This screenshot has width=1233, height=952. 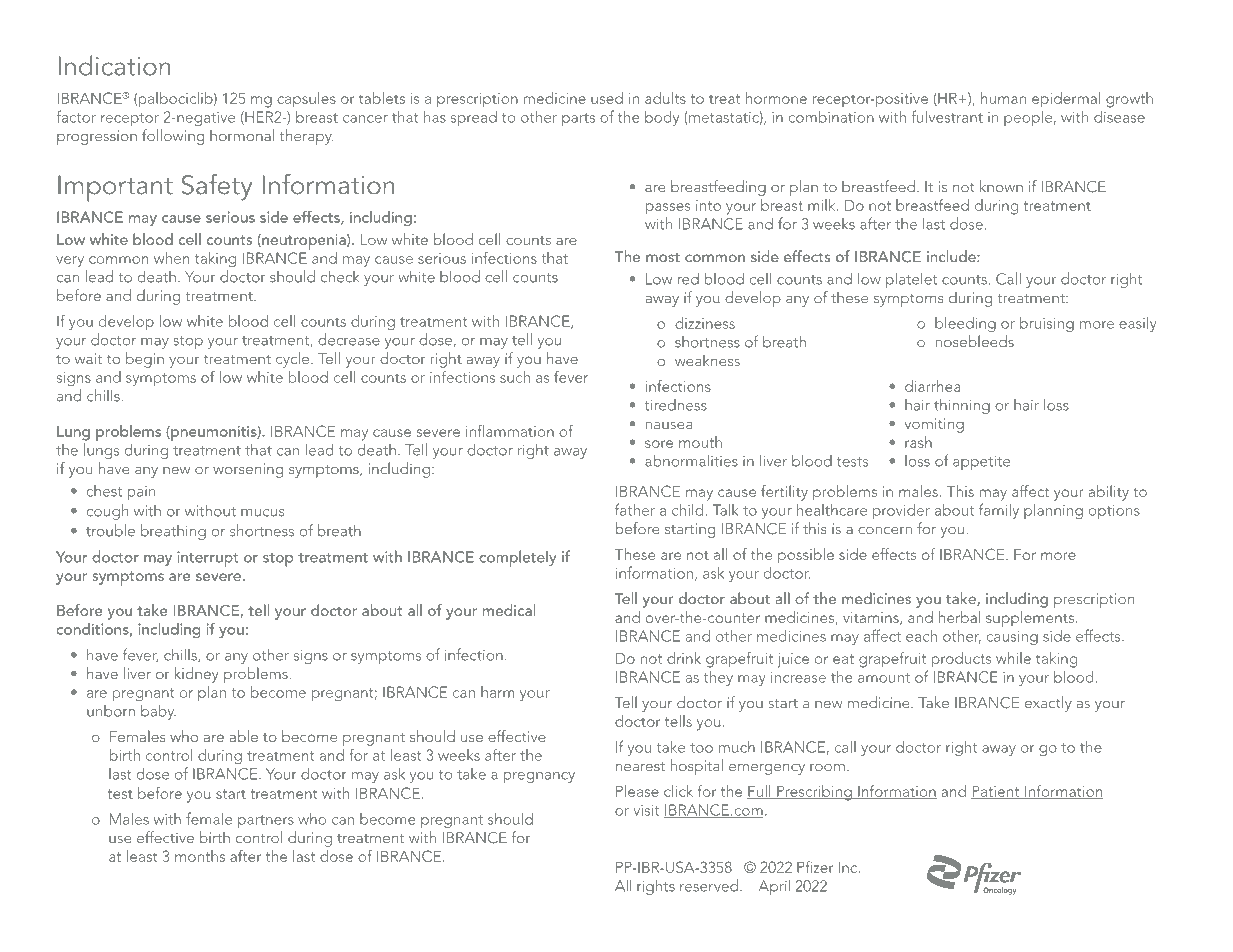 I want to click on used, so click(x=607, y=98).
